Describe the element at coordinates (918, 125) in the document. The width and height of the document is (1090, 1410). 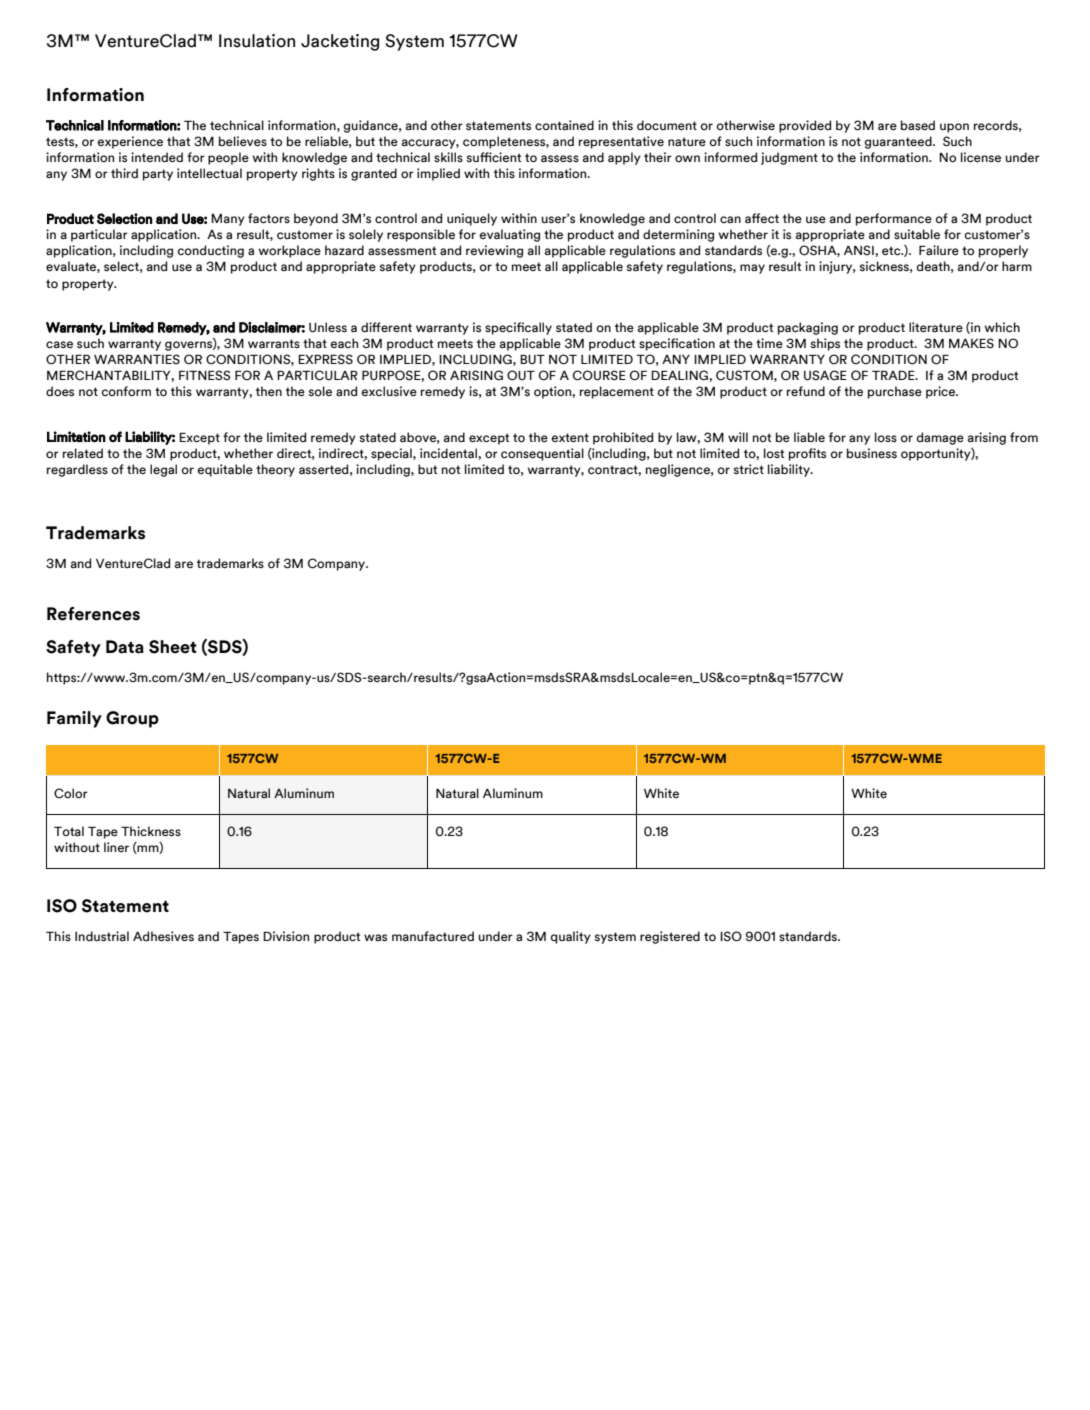
I see `based` at that location.
